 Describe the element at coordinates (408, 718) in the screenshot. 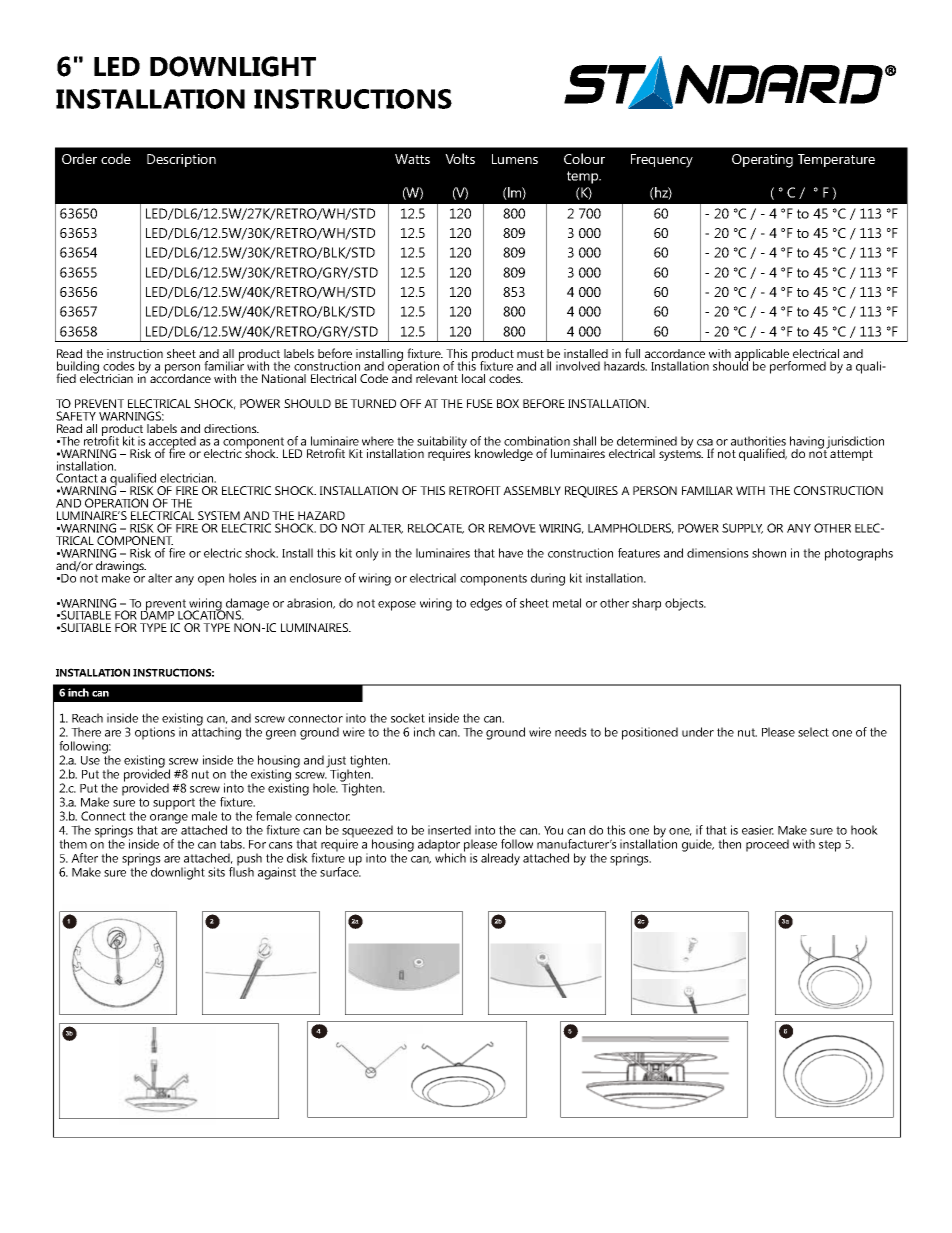

I see `socket` at that location.
